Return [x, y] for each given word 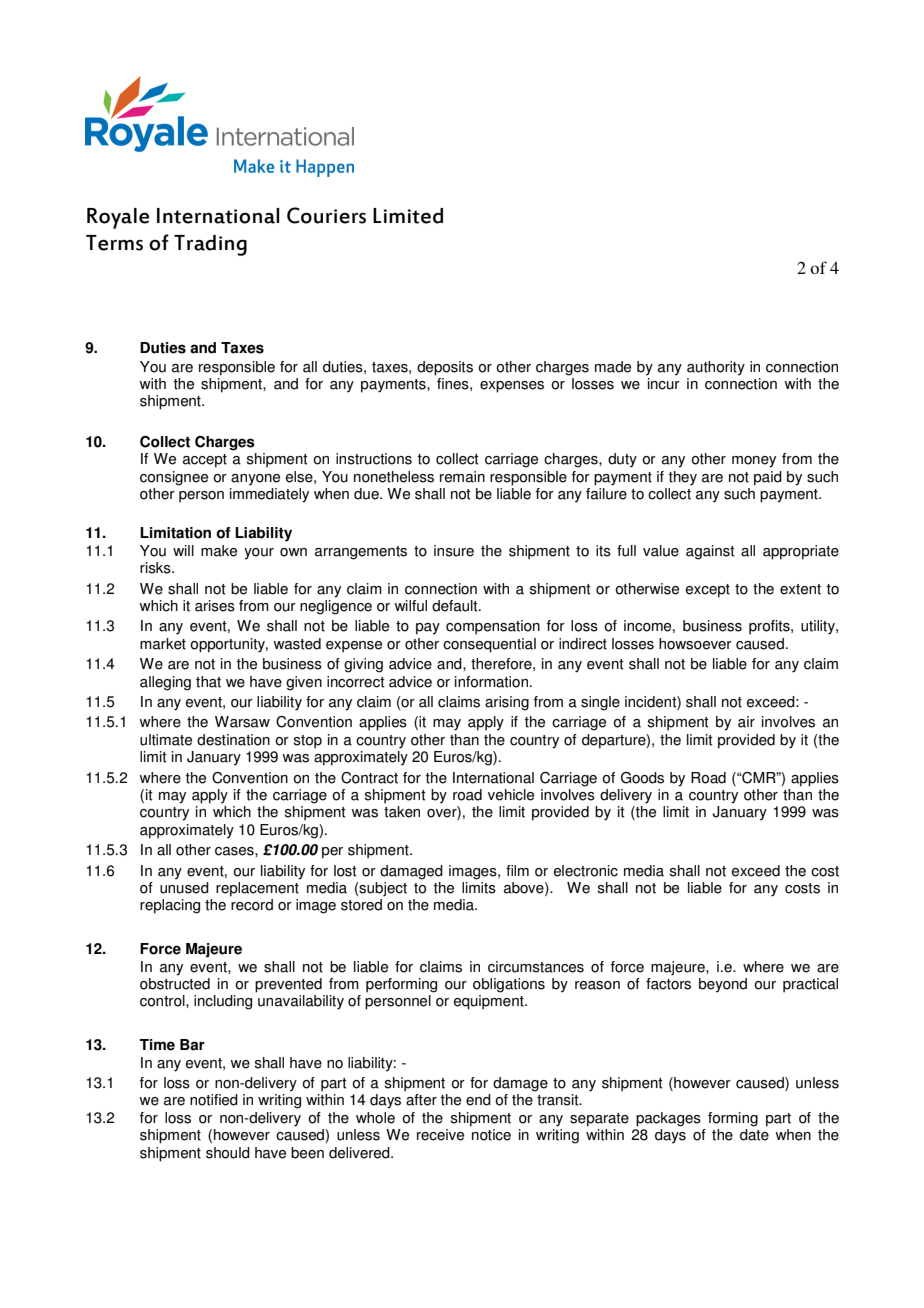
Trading [210, 245]
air [746, 722]
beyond [723, 985]
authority [716, 368]
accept [205, 461]
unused [184, 888]
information [491, 682]
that [208, 682]
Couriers [326, 215]
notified [214, 1100]
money [754, 462]
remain [462, 477]
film [517, 870]
